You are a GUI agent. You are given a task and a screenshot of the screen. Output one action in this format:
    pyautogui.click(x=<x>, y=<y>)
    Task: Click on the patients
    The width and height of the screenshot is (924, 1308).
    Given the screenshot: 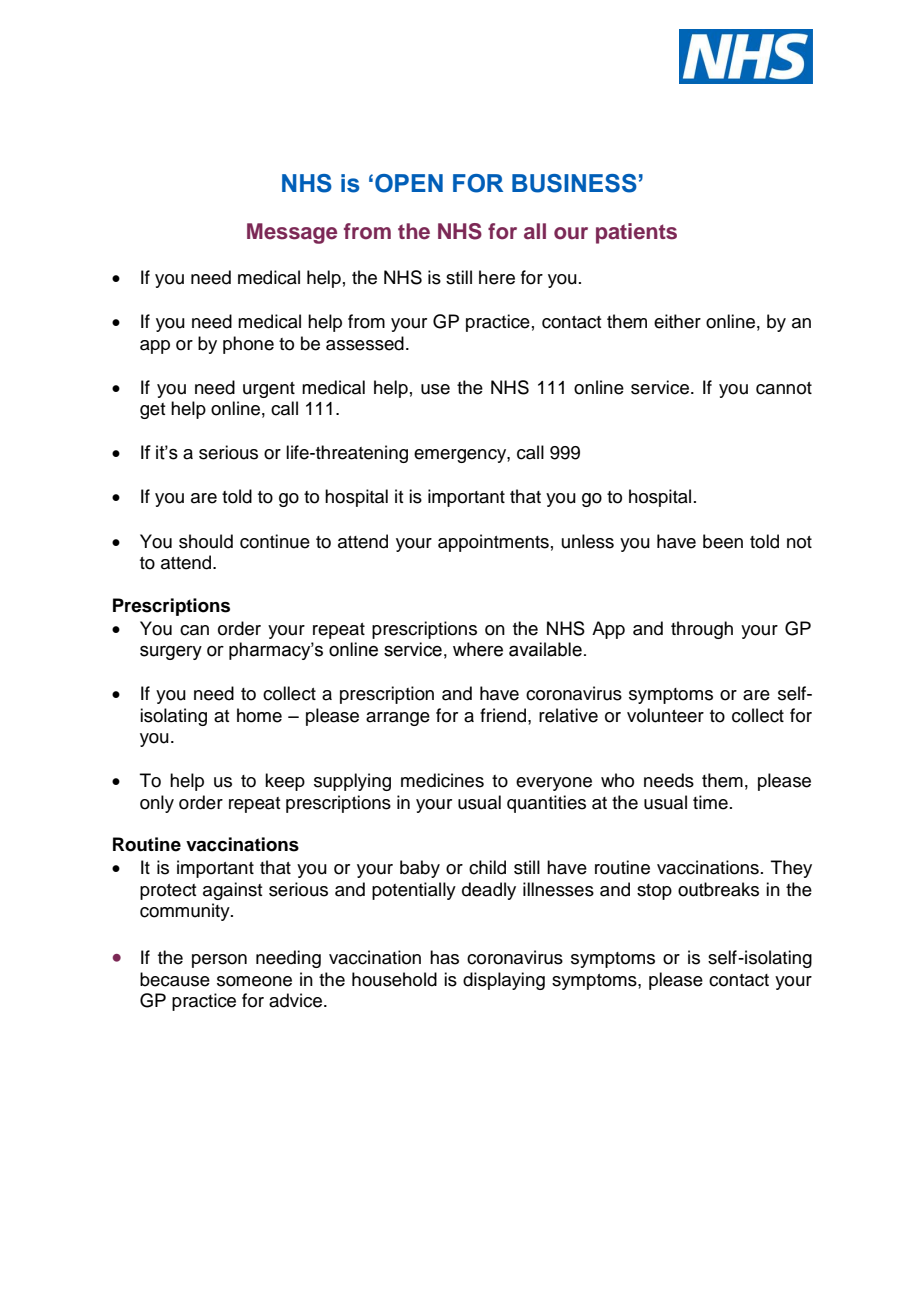 What is the action you would take?
    pyautogui.click(x=636, y=233)
